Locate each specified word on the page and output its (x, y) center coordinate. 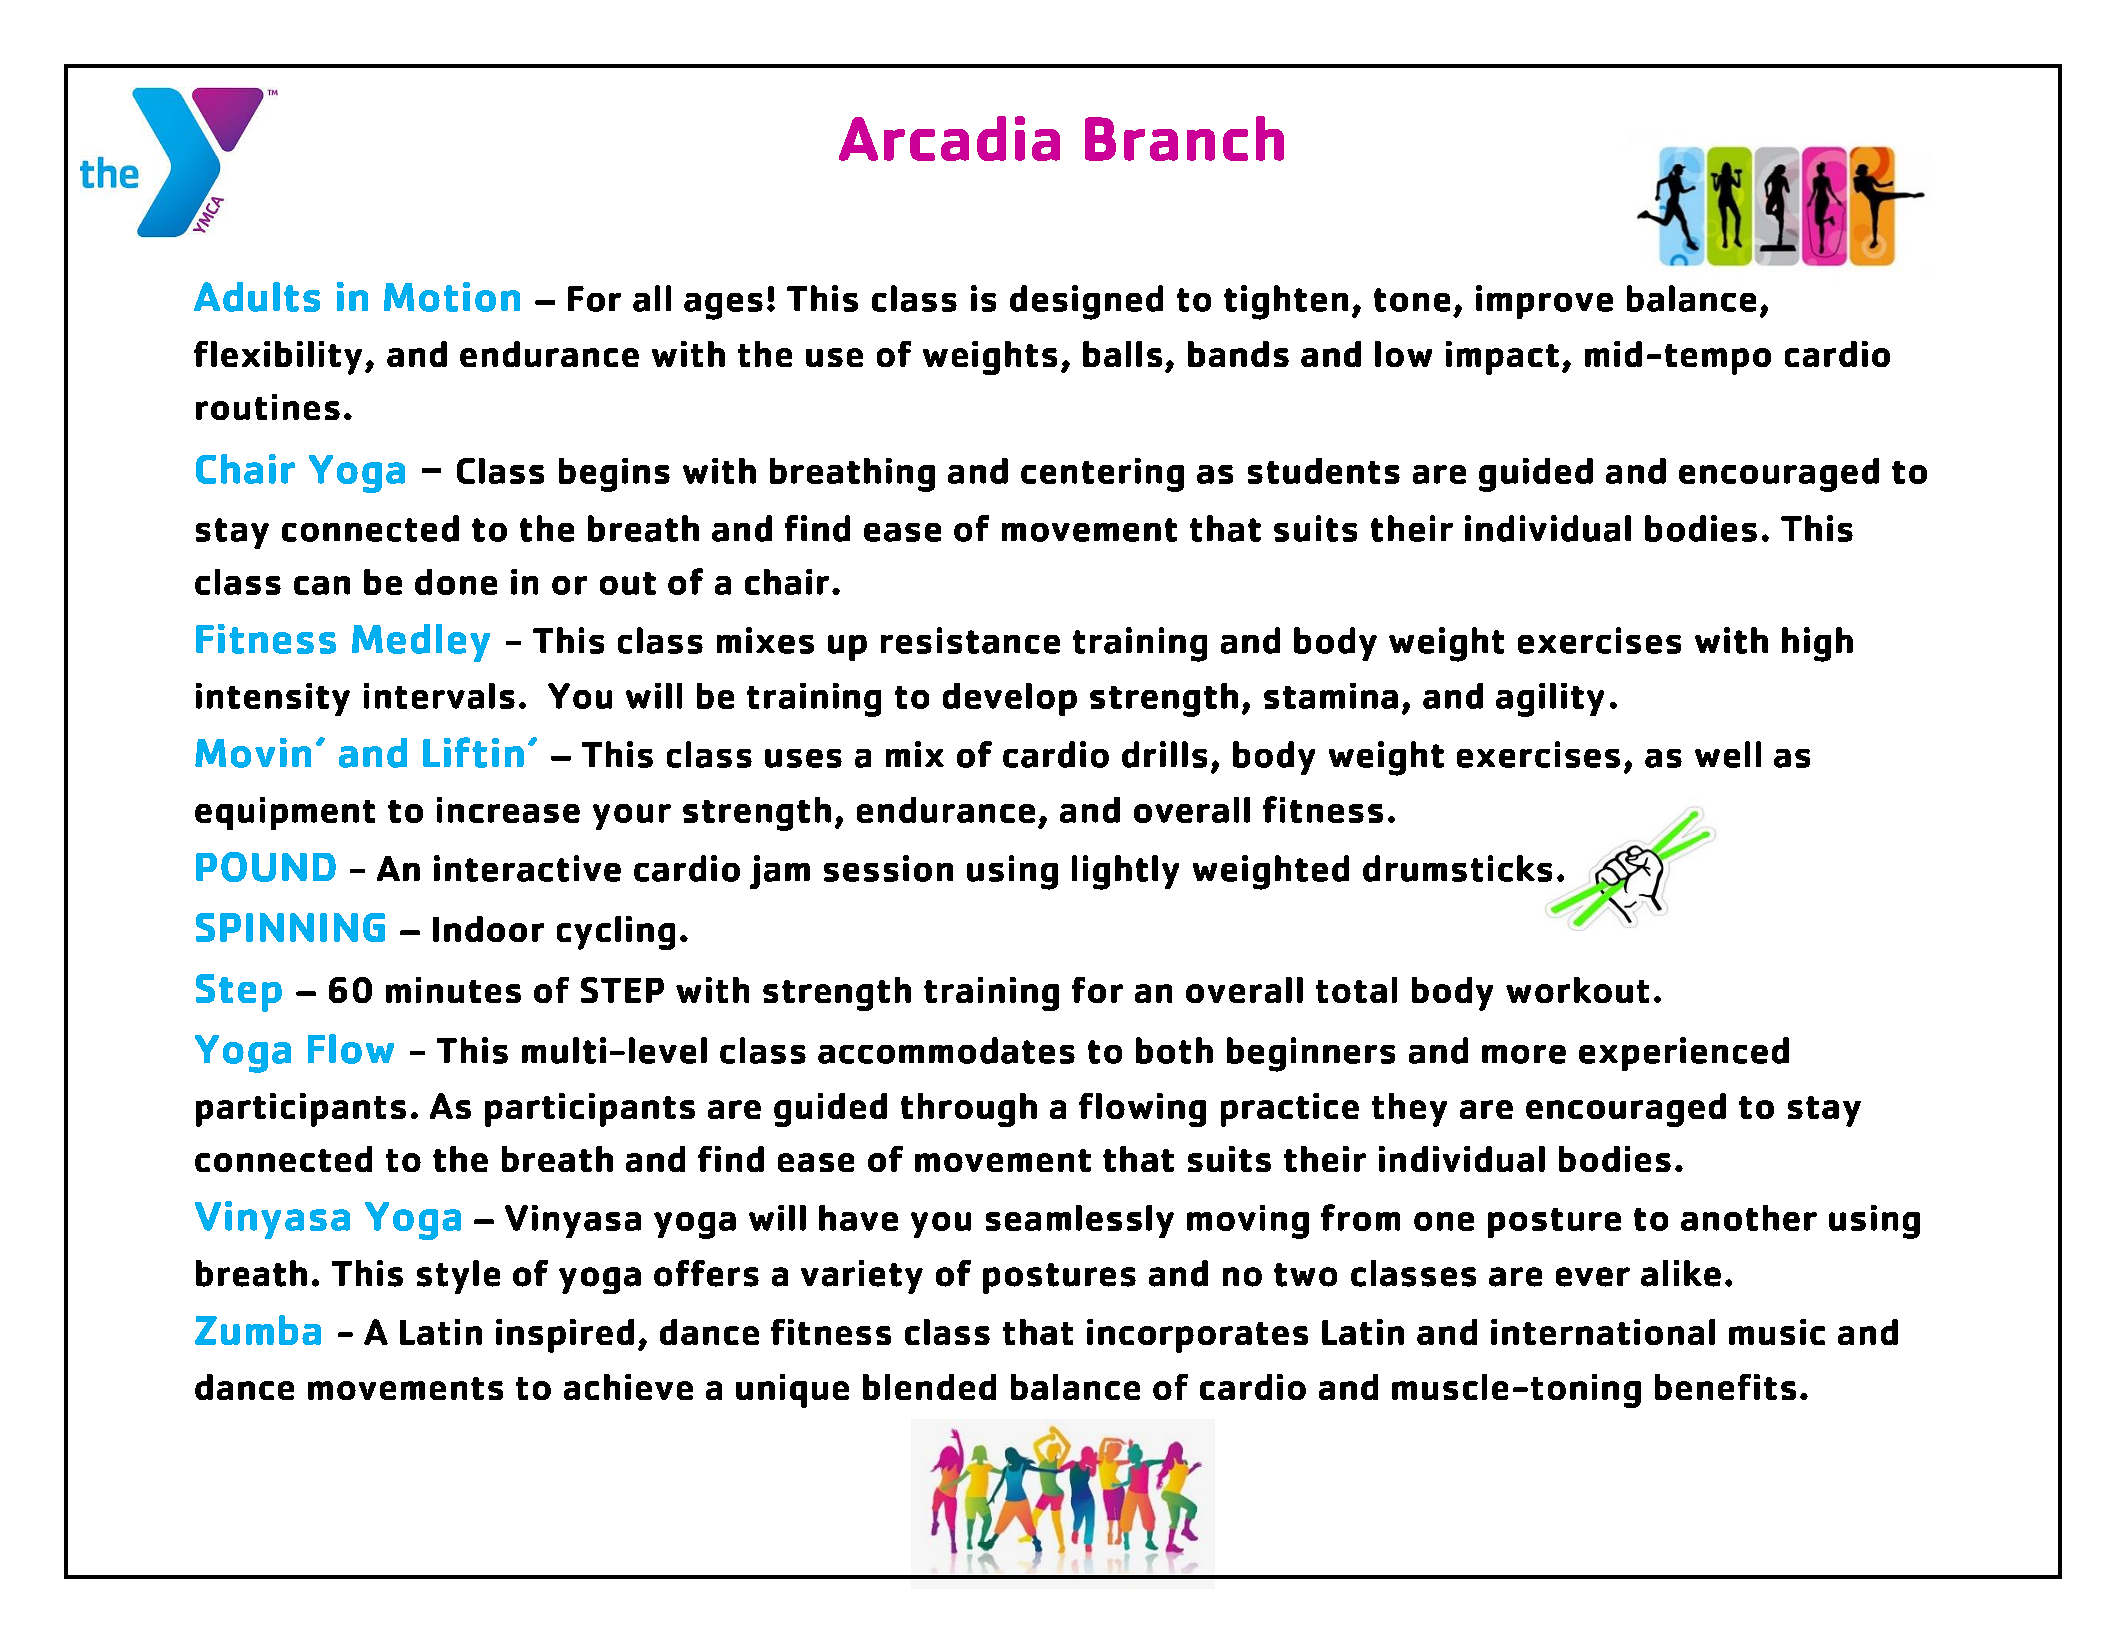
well (1728, 754)
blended (929, 1387)
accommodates (946, 1050)
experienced (1684, 1054)
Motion (452, 297)
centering (1102, 475)
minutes (453, 990)
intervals (439, 696)
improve (1544, 302)
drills (1164, 754)
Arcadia (949, 138)
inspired (565, 1336)
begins (614, 475)
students (1324, 471)
